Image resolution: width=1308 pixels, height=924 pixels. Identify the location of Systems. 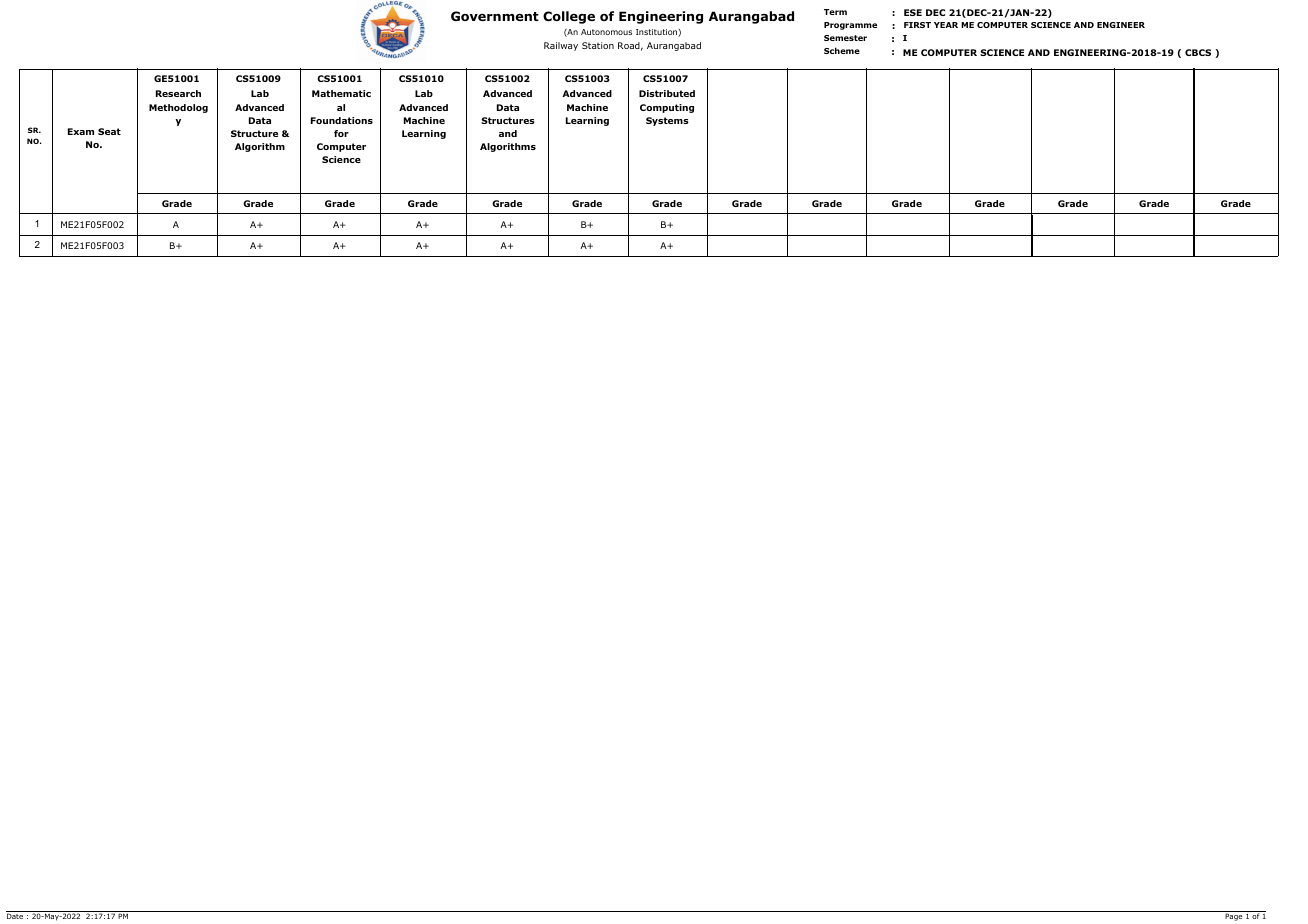
(667, 121).
